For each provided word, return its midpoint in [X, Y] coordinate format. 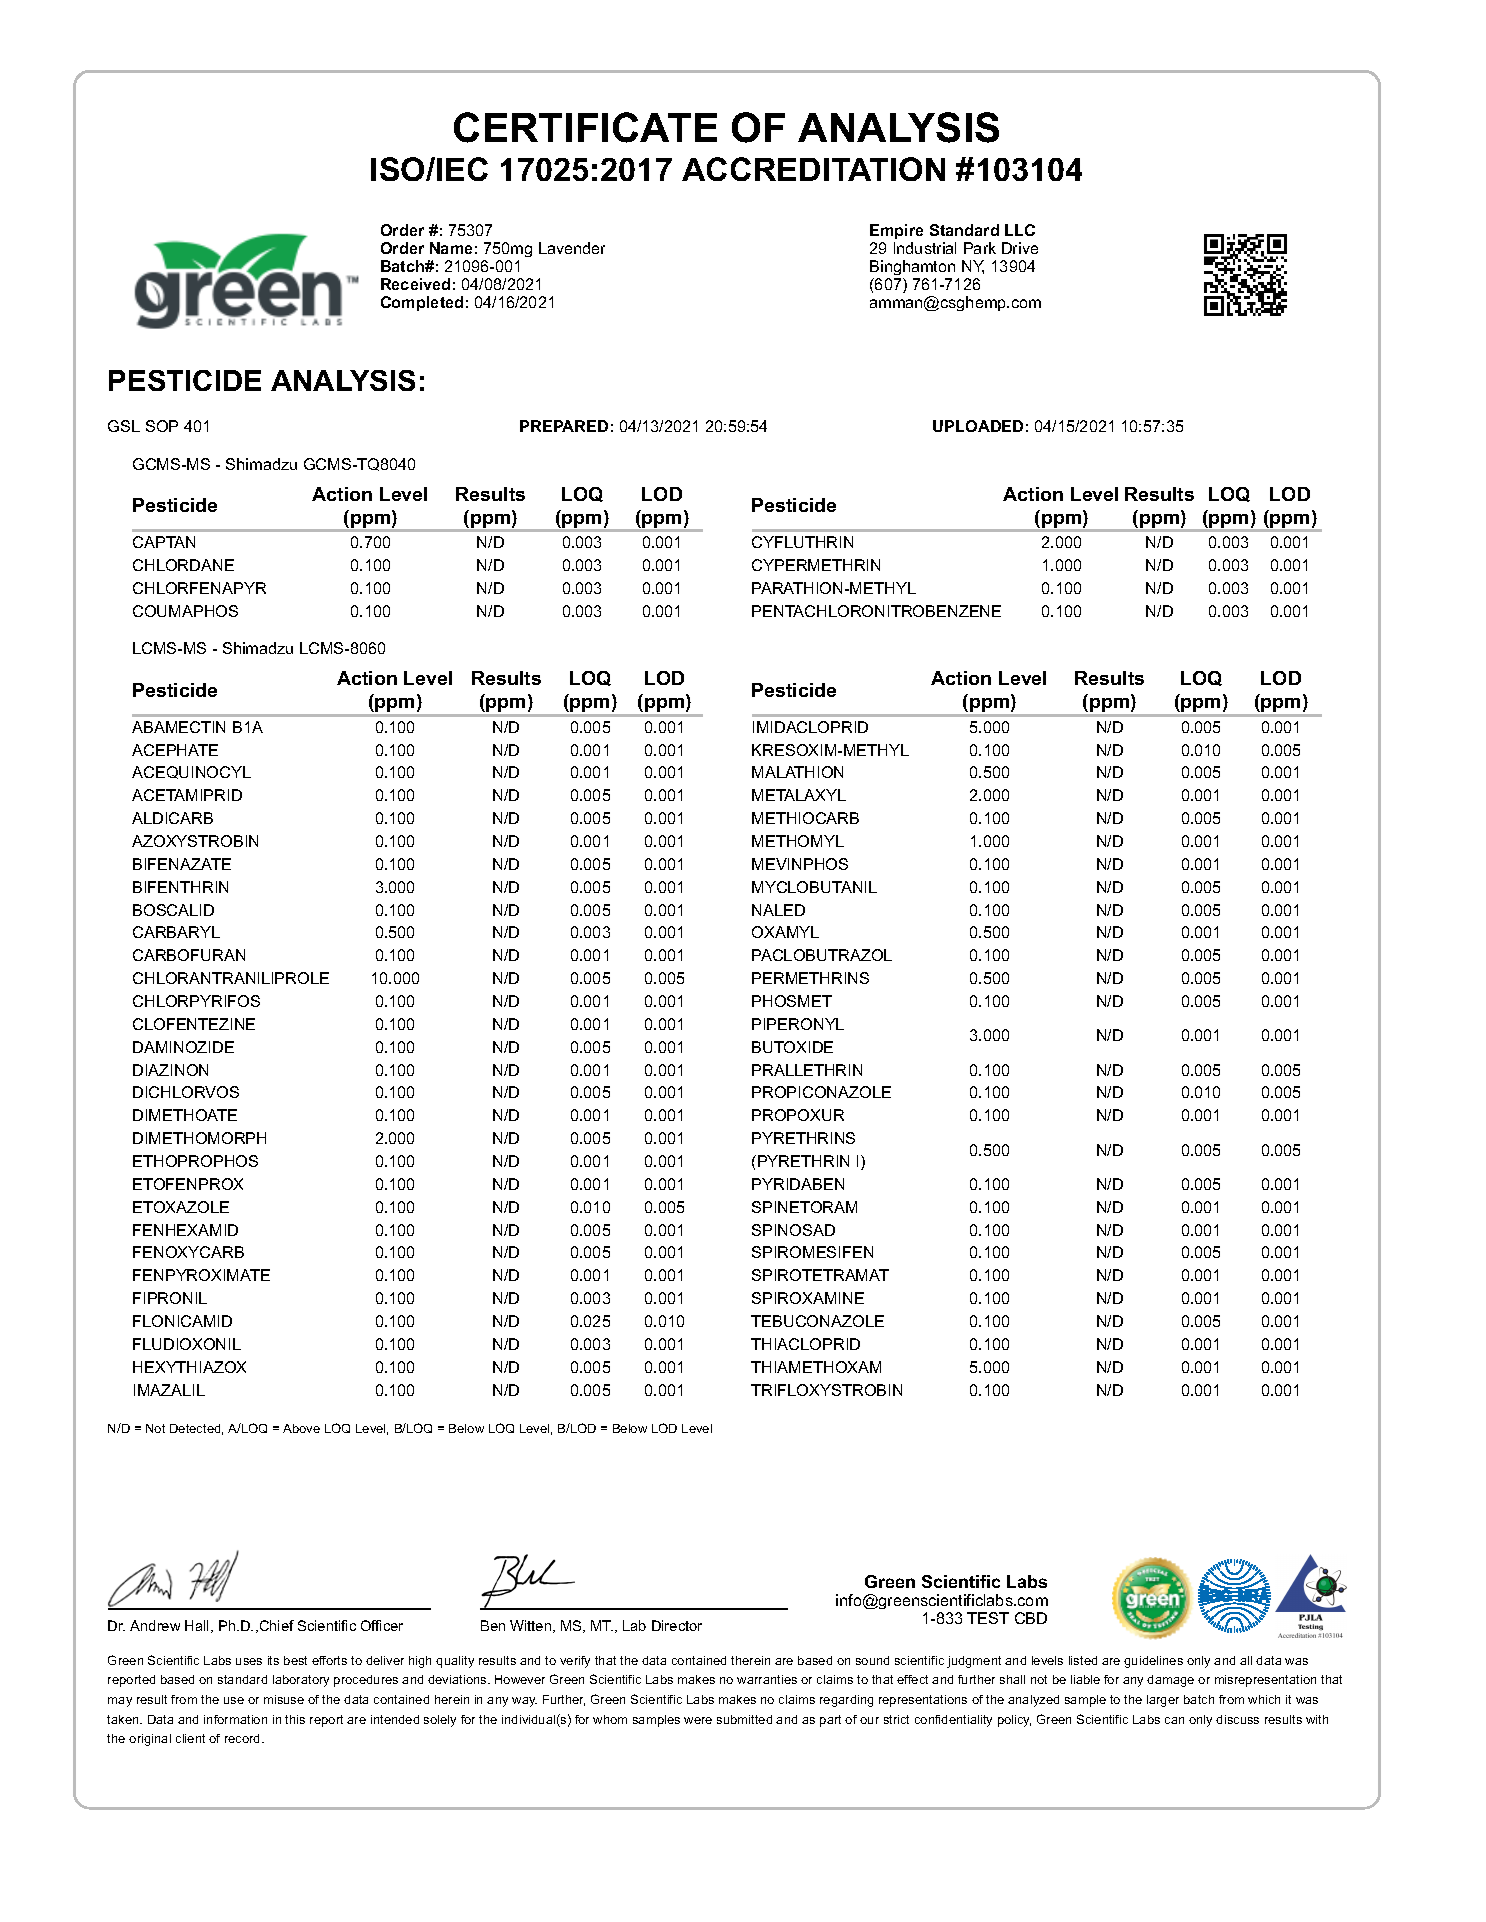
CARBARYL [176, 932]
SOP [162, 426]
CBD [1031, 1618]
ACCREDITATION [813, 169]
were [698, 1720]
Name [451, 248]
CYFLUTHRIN [802, 542]
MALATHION [797, 772]
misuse [284, 1699]
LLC [1020, 230]
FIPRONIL [170, 1298]
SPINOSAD [793, 1230]
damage [1170, 1681]
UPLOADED [978, 426]
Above [301, 1428]
